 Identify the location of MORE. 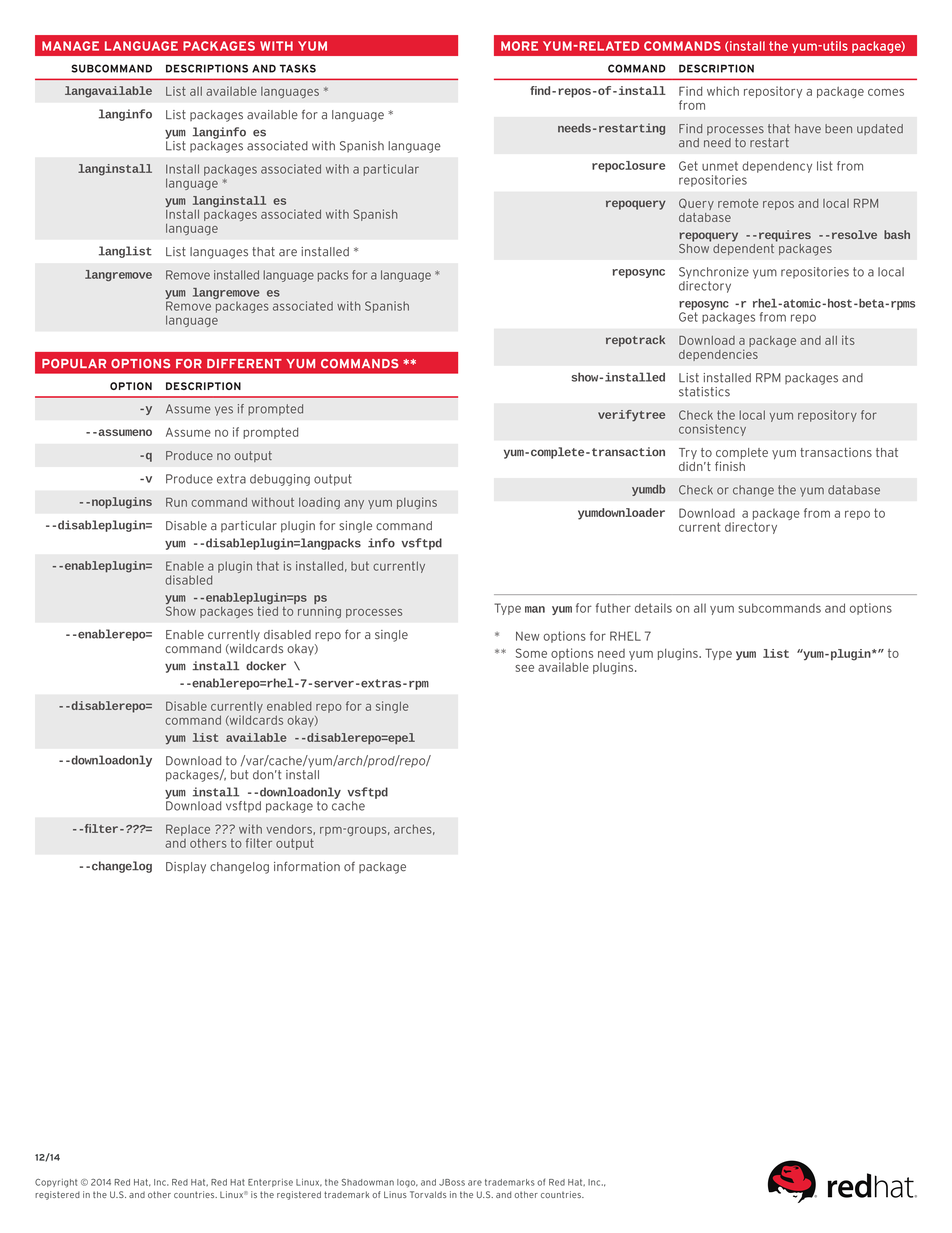
(519, 46).
